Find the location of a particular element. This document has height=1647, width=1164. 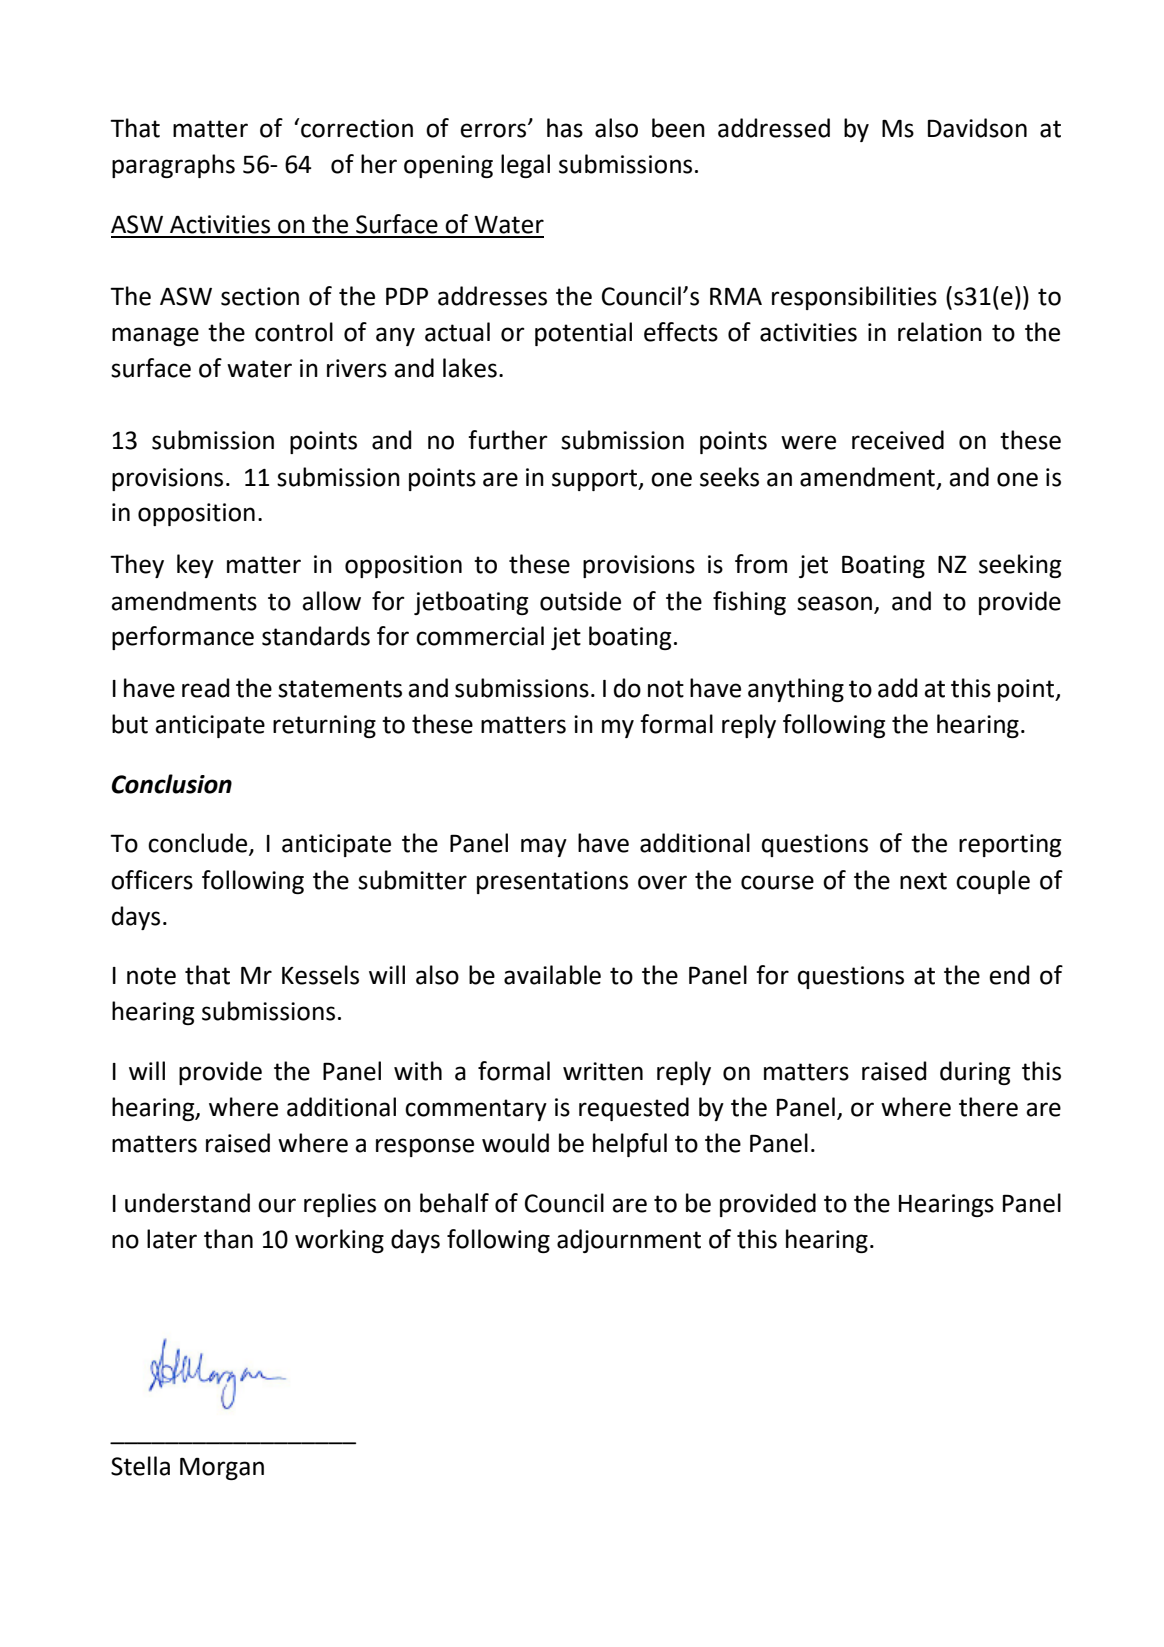

next is located at coordinates (923, 881).
